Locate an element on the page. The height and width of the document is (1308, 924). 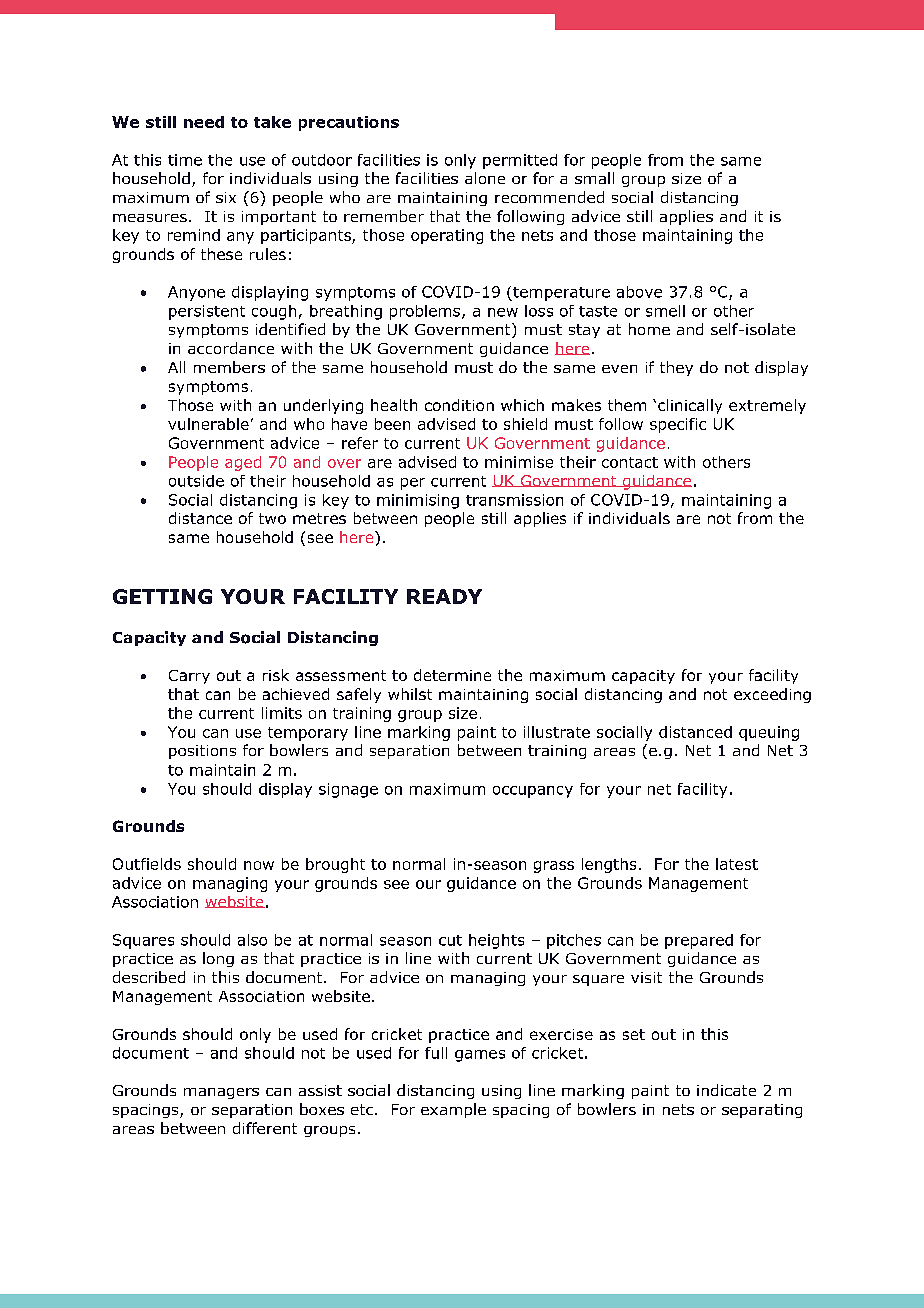
example is located at coordinates (453, 1110).
